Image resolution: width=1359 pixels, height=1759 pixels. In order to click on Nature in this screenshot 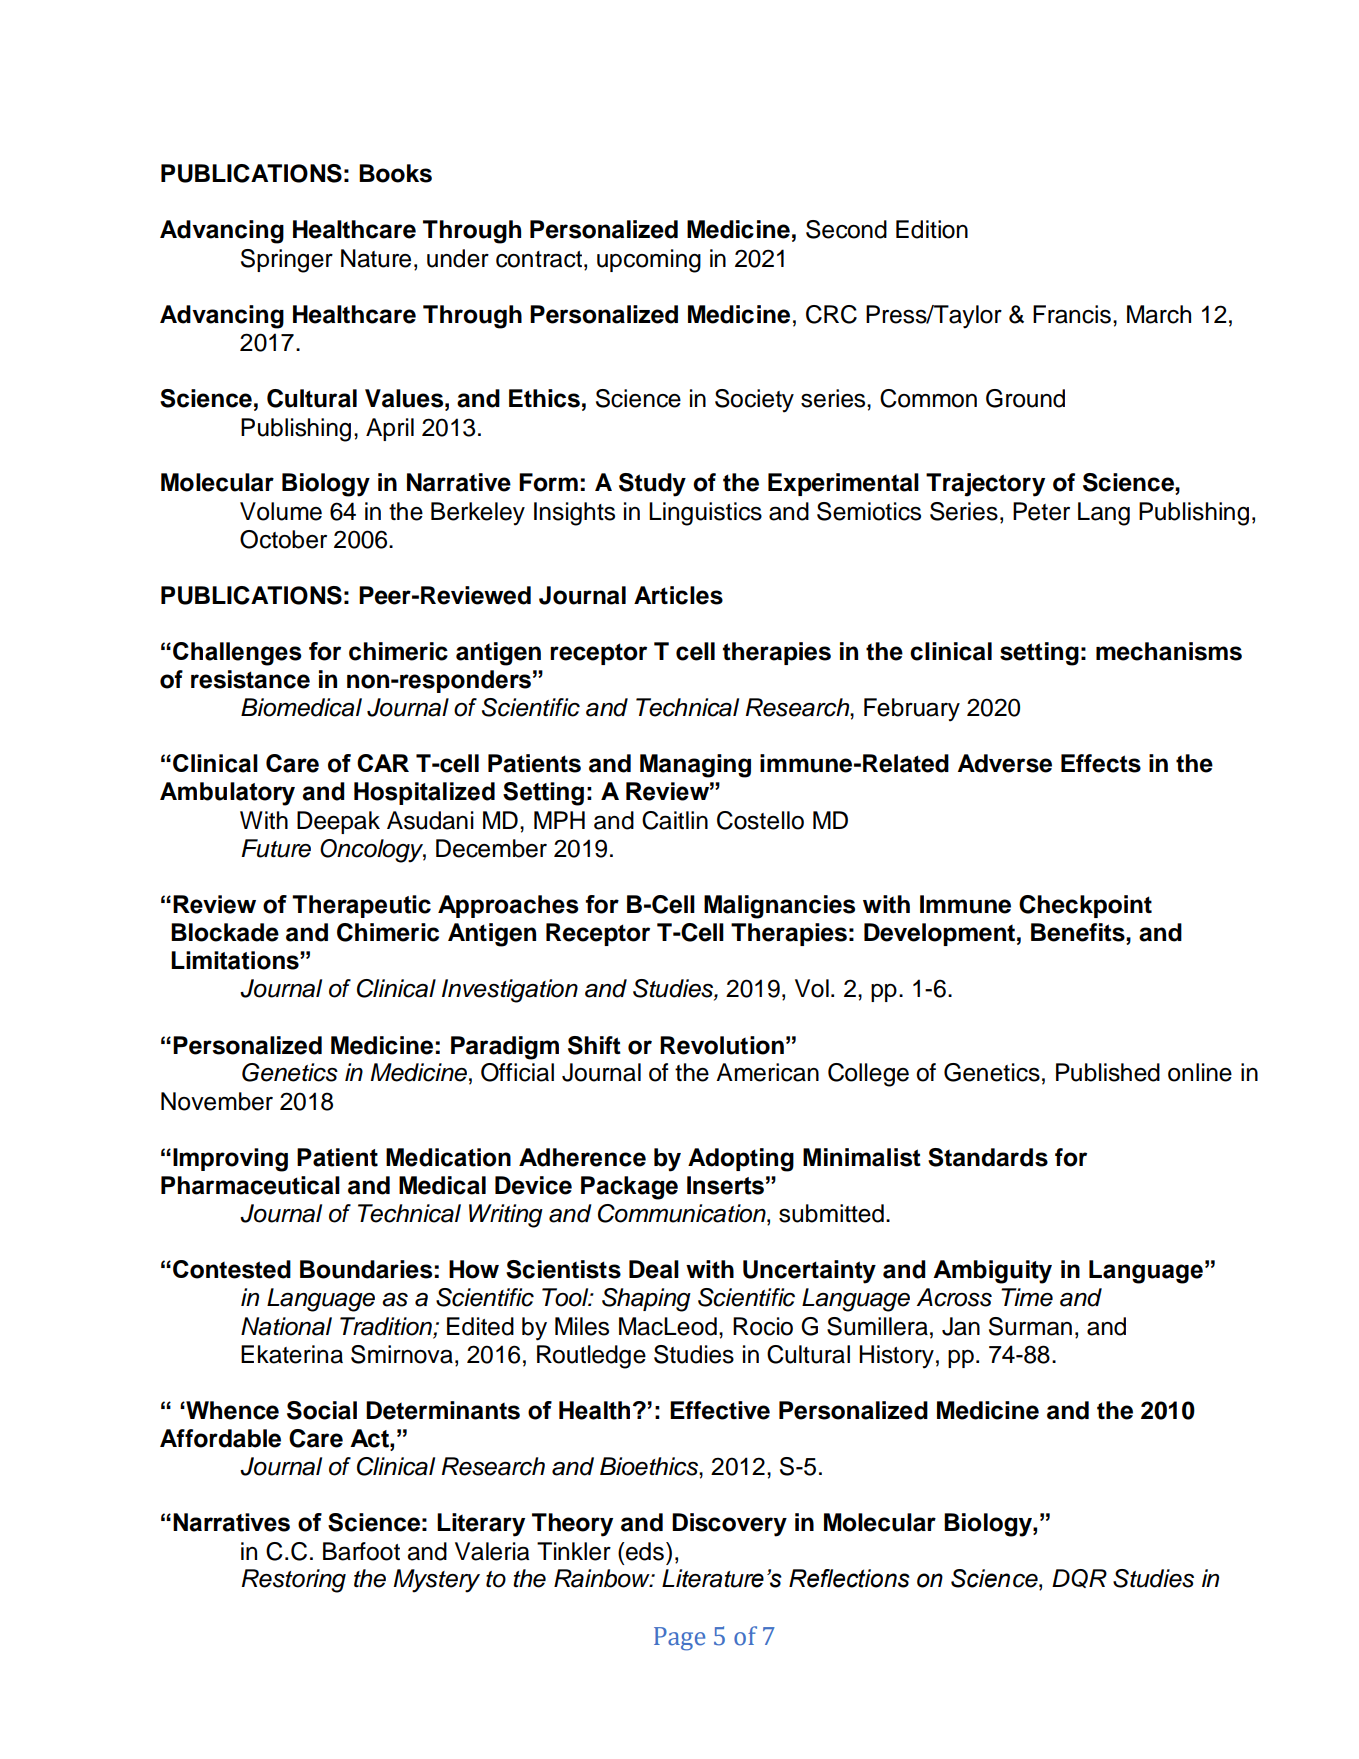, I will do `click(376, 258)`.
